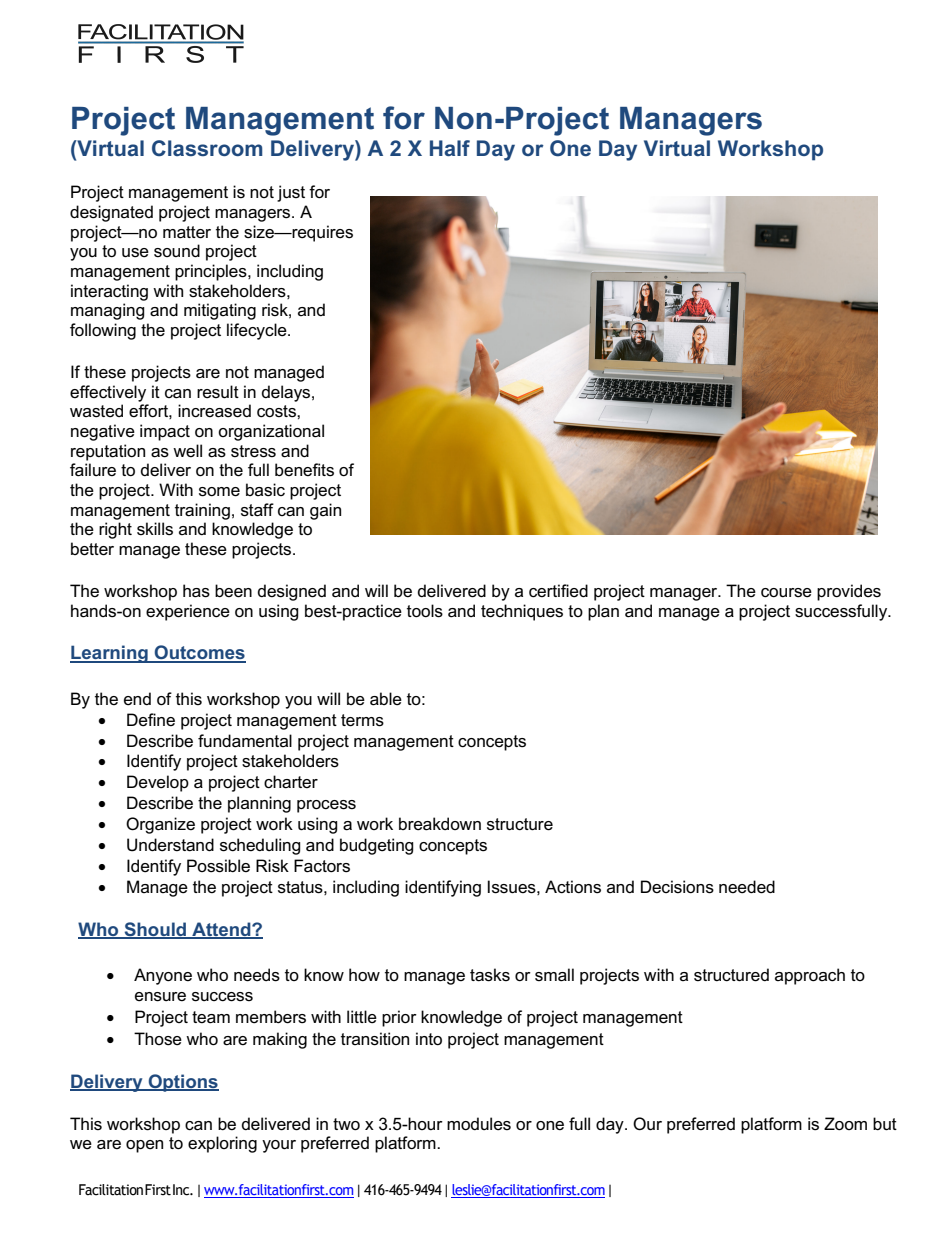 The height and width of the document is (1233, 952). I want to click on just, so click(291, 193).
